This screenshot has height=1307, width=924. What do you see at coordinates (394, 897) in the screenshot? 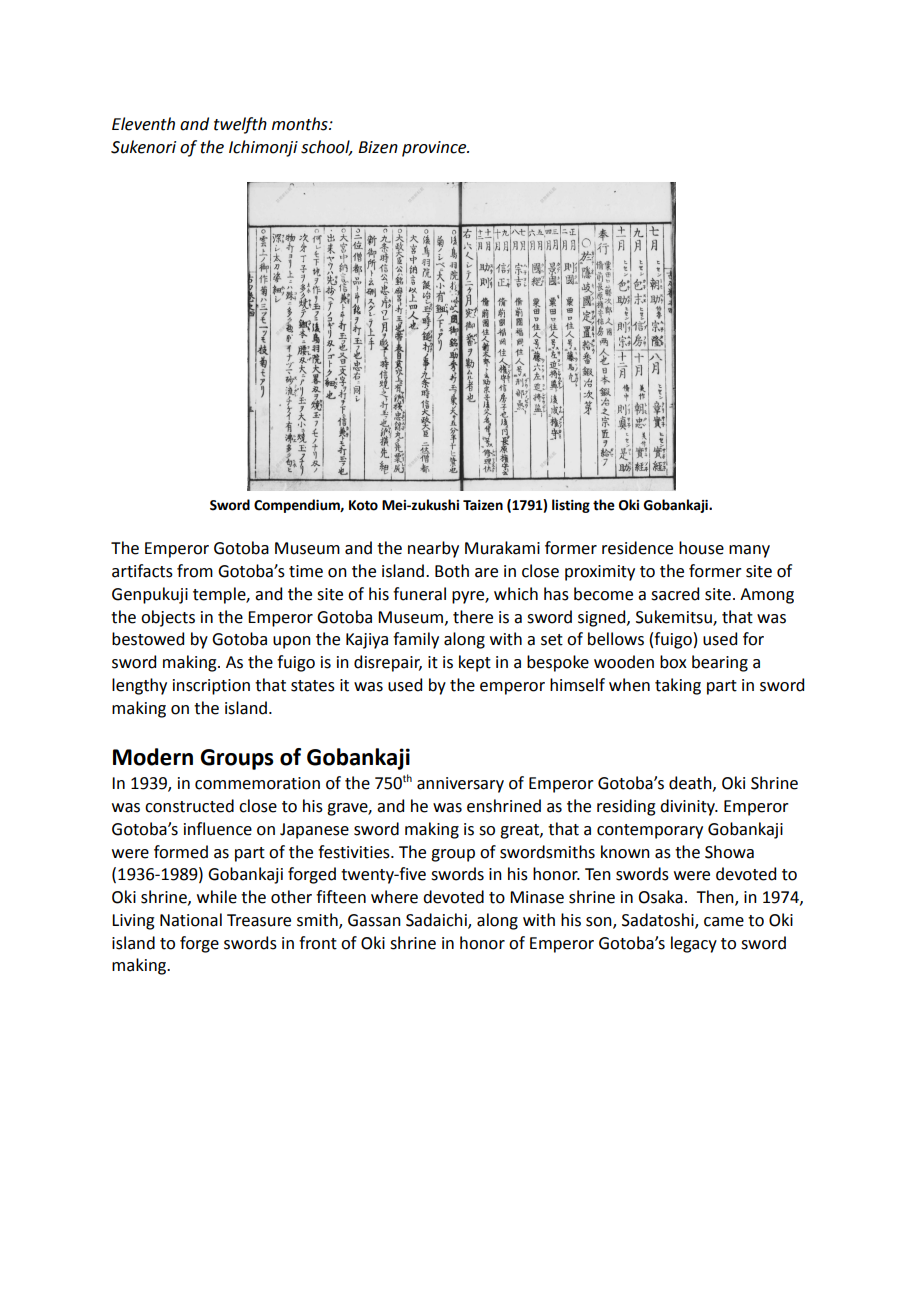
I see `where` at bounding box center [394, 897].
